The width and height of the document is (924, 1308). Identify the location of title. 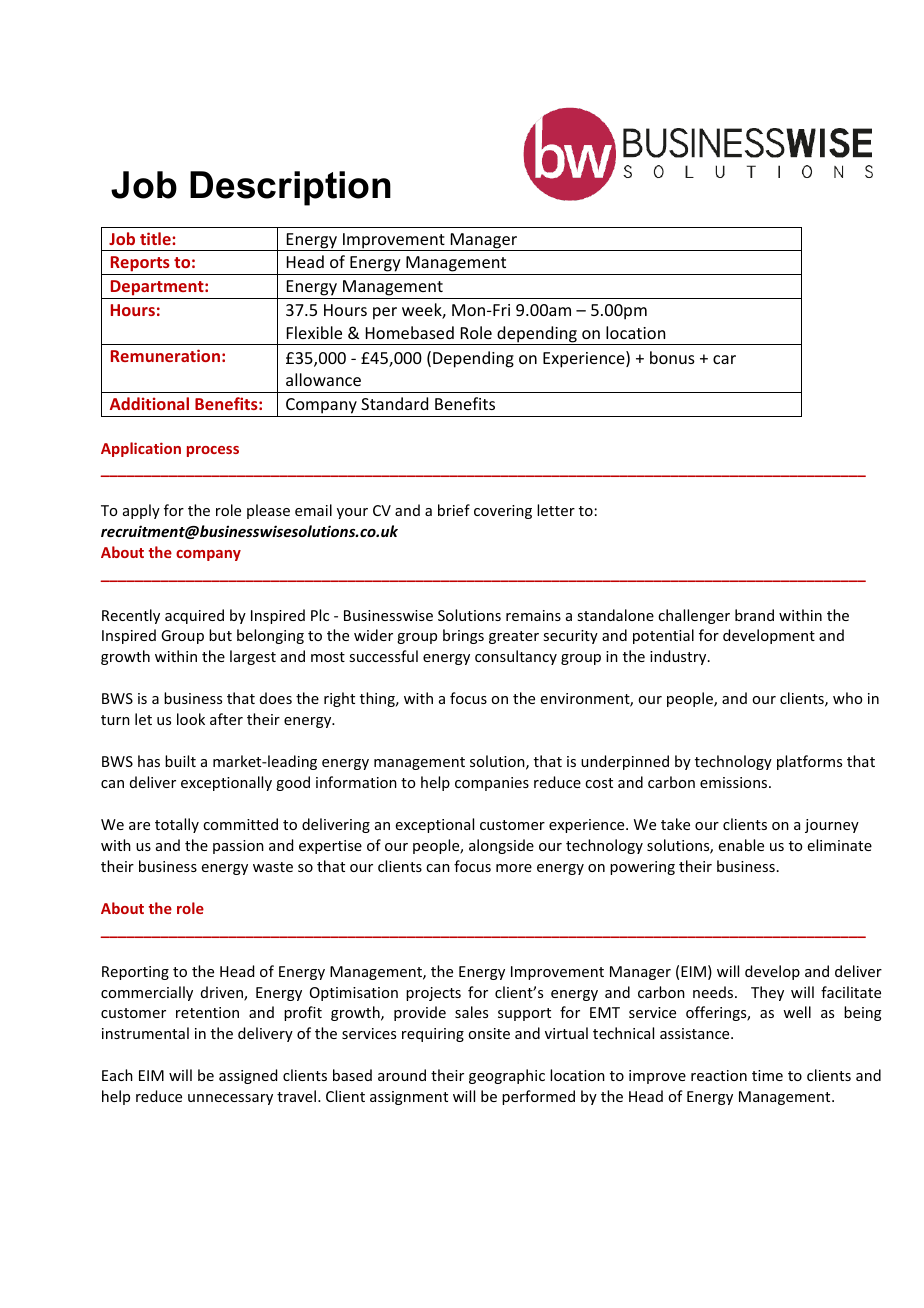
(156, 238).
